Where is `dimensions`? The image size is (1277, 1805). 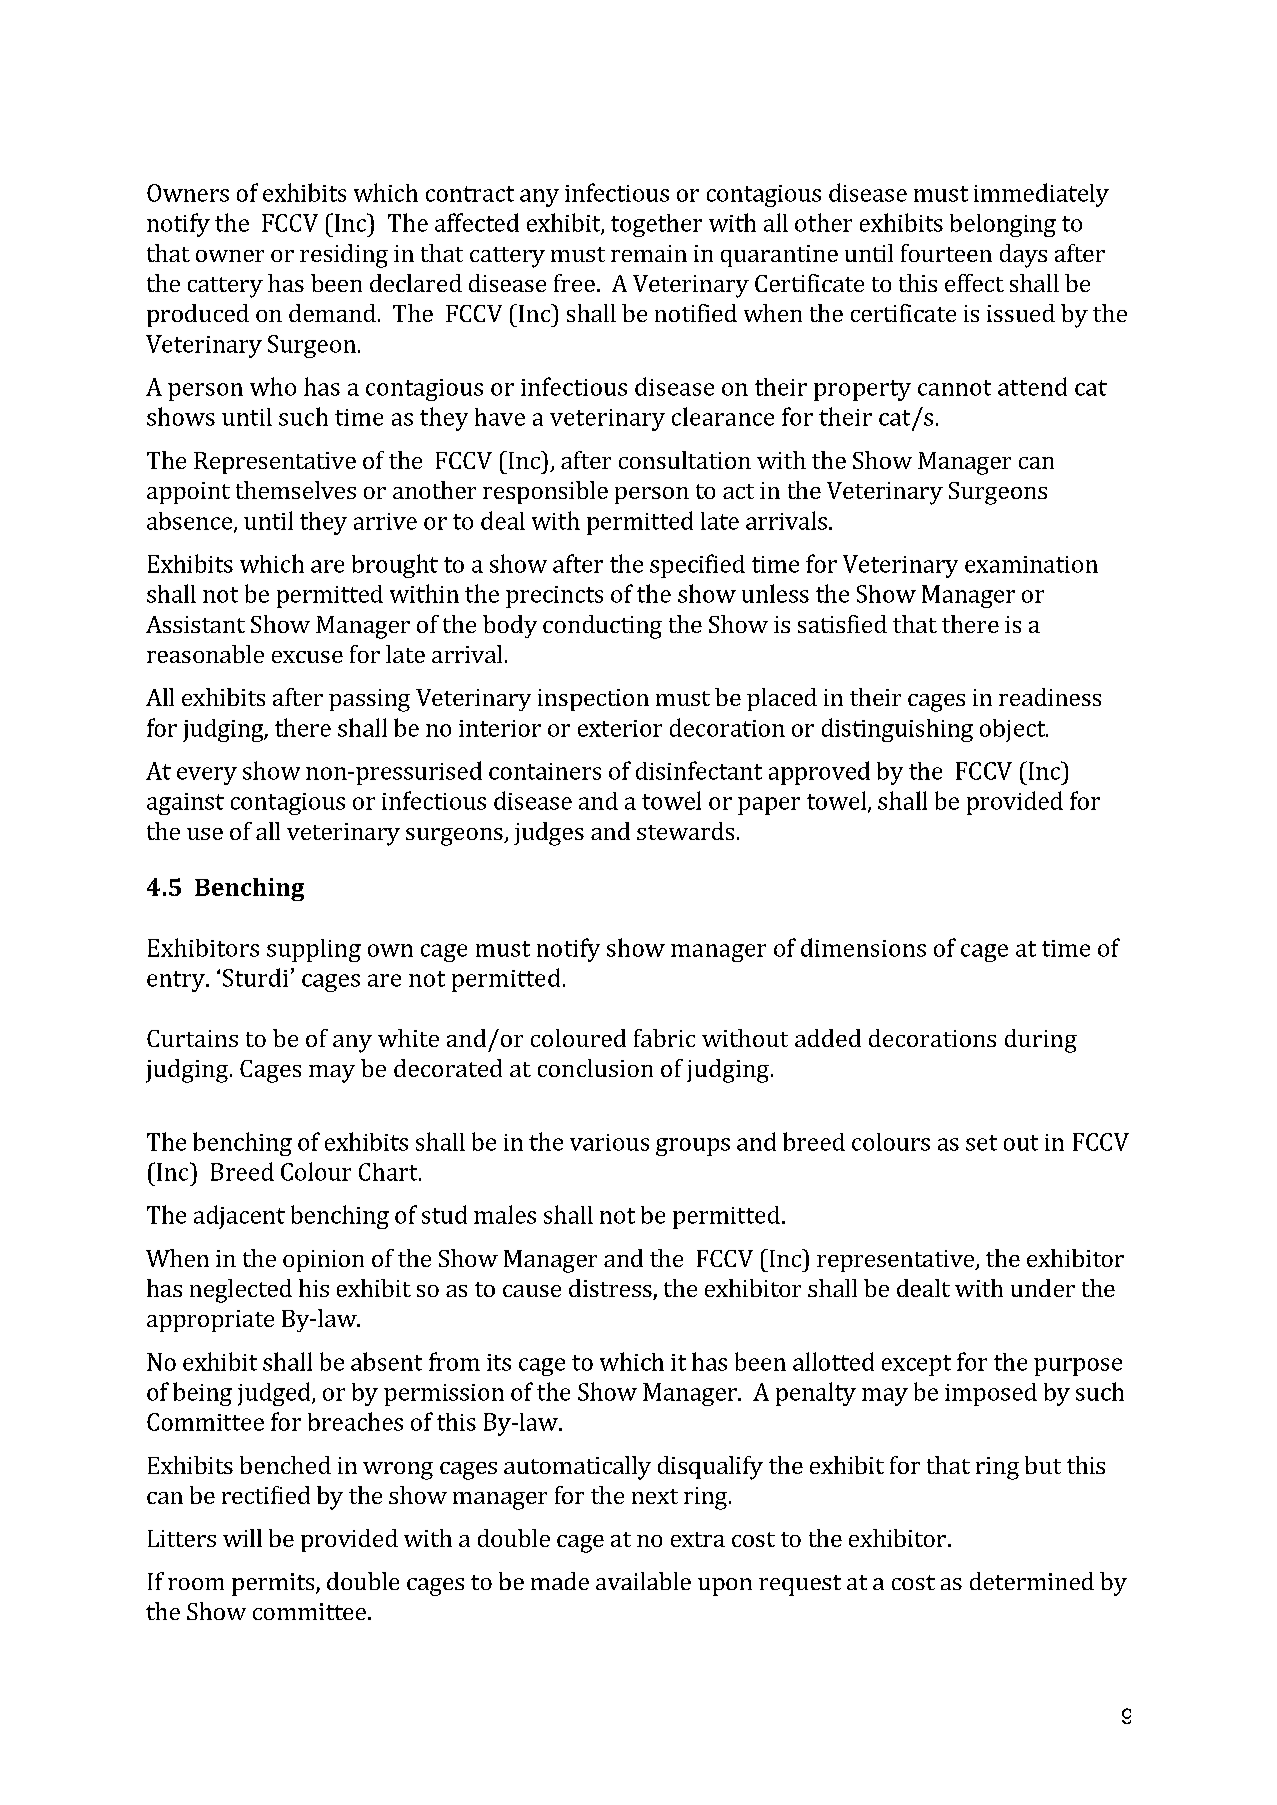 dimensions is located at coordinates (863, 947).
